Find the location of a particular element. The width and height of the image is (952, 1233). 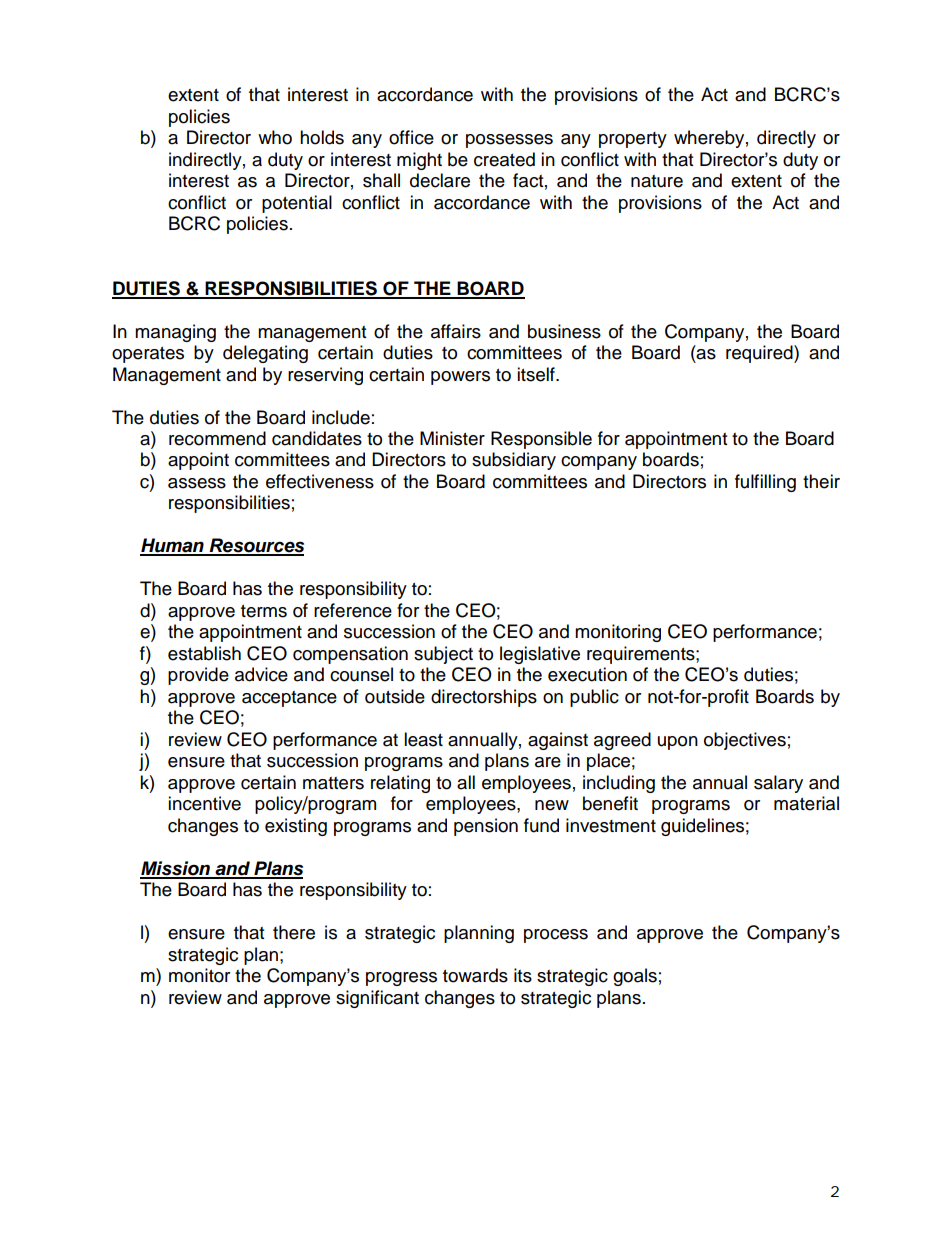

Resources is located at coordinates (255, 546).
